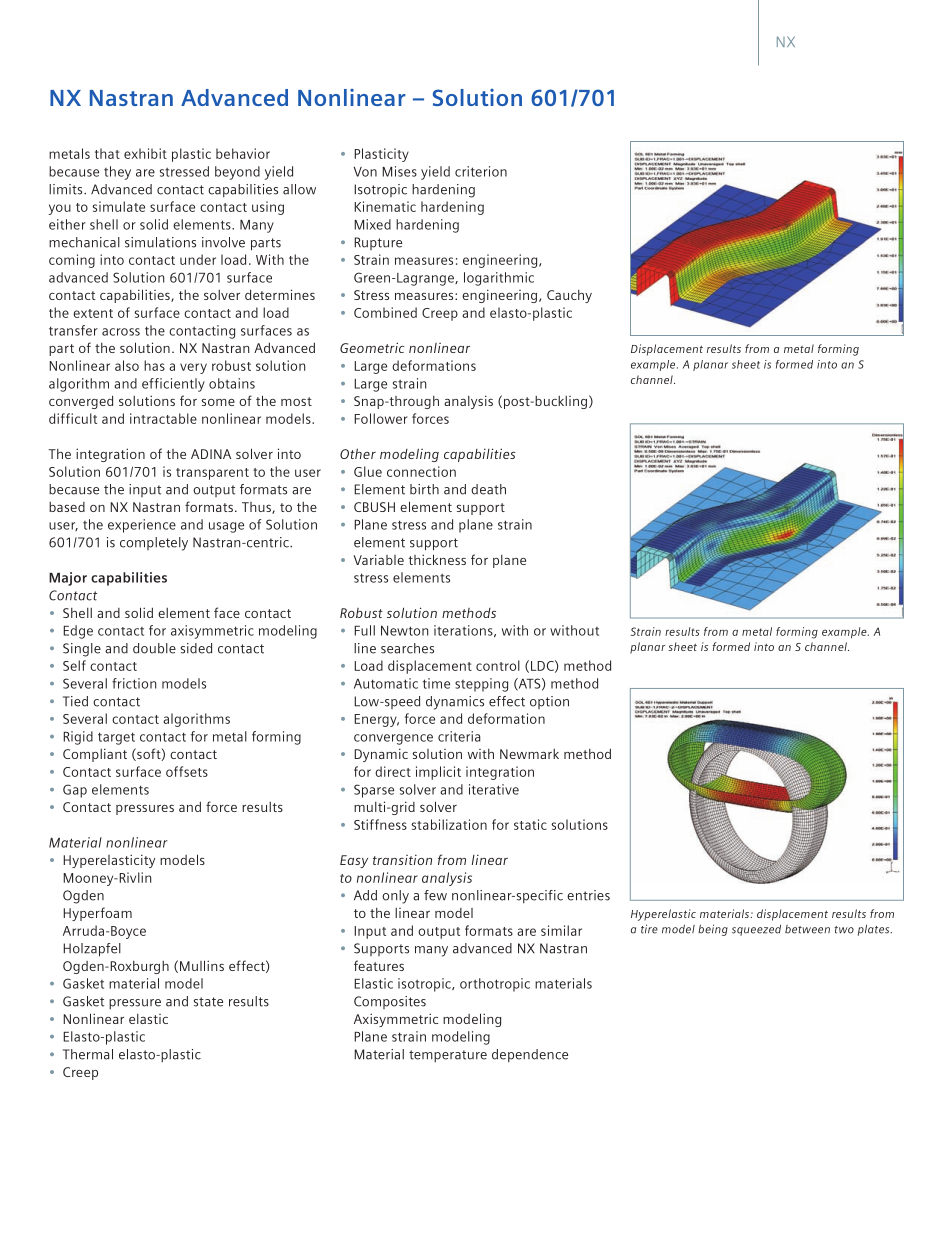 This page has height=1233, width=952. What do you see at coordinates (569, 296) in the page?
I see `Cauchy` at bounding box center [569, 296].
